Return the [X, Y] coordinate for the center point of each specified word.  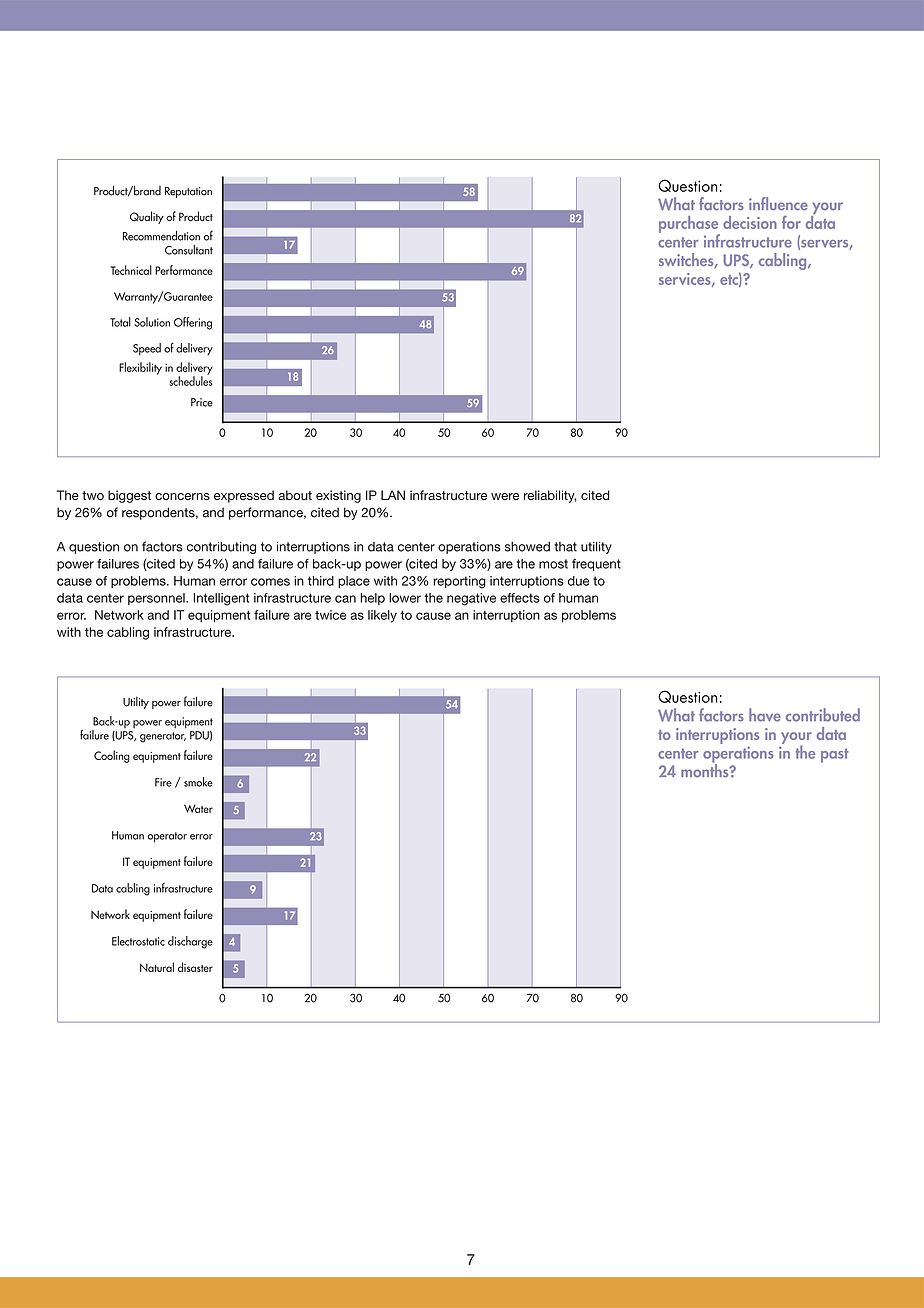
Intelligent [221, 599]
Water [198, 808]
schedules [191, 380]
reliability [550, 496]
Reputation [188, 192]
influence [778, 204]
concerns [182, 496]
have [765, 715]
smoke [198, 782]
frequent [596, 565]
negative [471, 599]
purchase [689, 225]
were [505, 496]
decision [750, 222]
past [835, 755]
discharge [190, 942]
